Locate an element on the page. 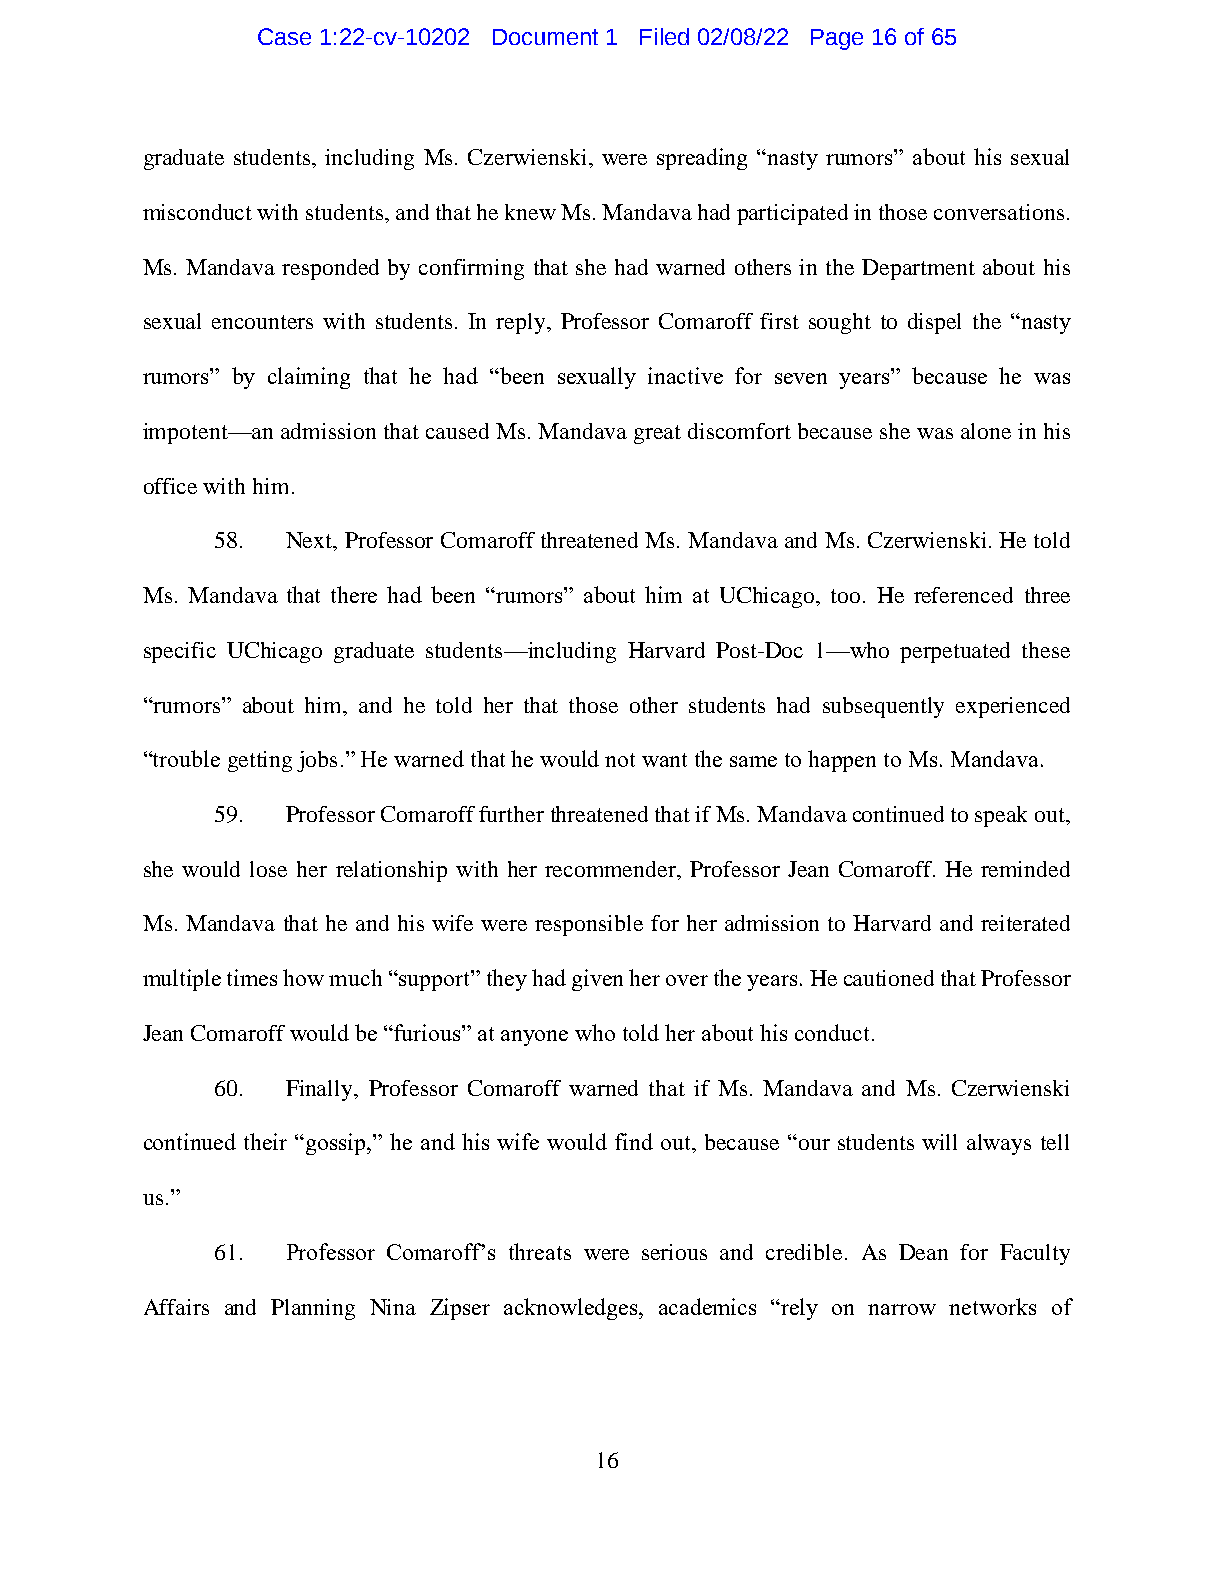 This image has height=1571, width=1214. claiming is located at coordinates (309, 378).
